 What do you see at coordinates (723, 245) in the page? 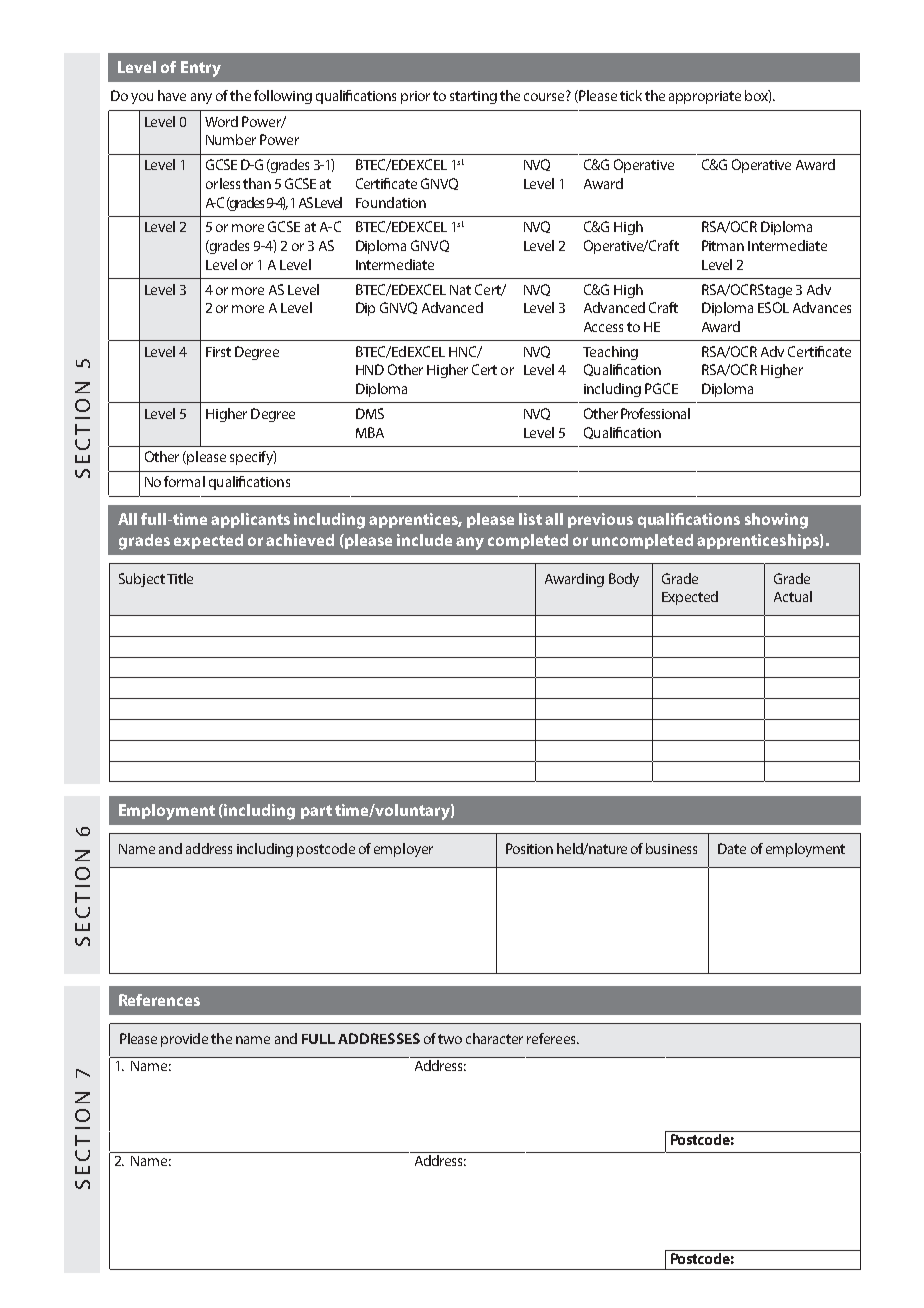
I see `Pitman` at bounding box center [723, 245].
